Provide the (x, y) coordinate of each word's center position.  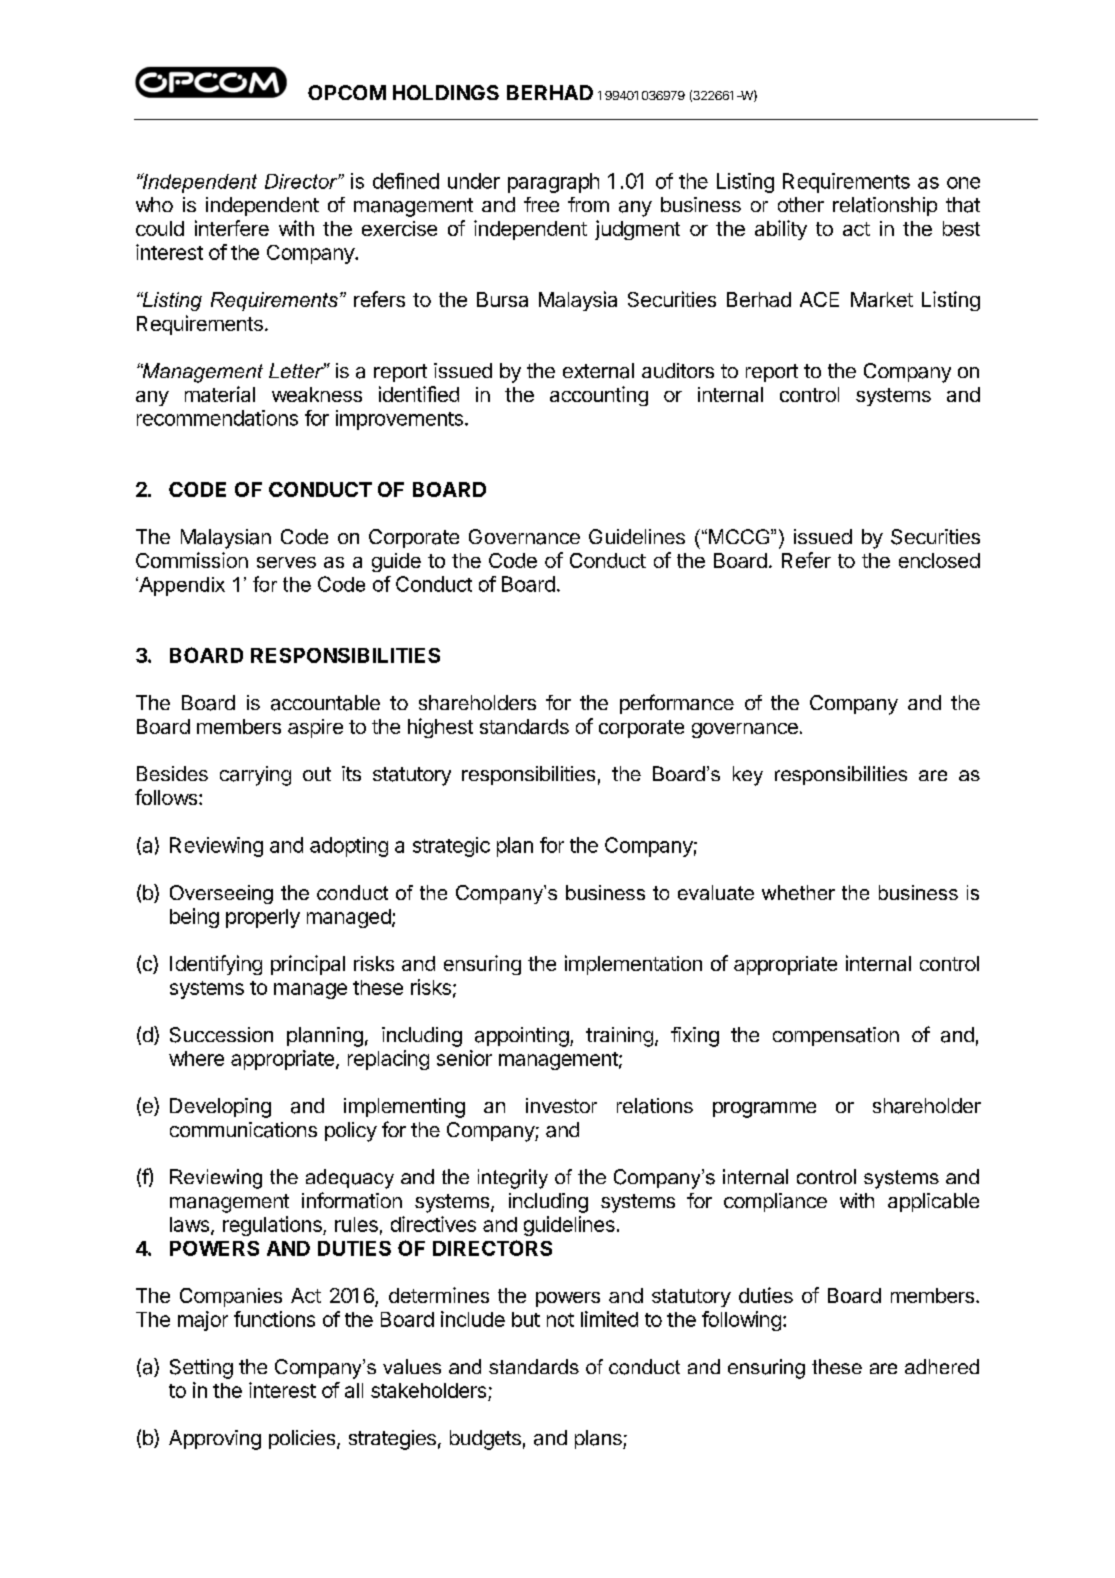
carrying (255, 776)
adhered (942, 1366)
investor (561, 1105)
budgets (485, 1440)
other (801, 204)
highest (440, 728)
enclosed (939, 560)
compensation (836, 1036)
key (748, 776)
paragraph (553, 183)
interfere (232, 228)
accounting (599, 396)
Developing (220, 1108)
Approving (215, 1440)
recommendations (217, 418)
